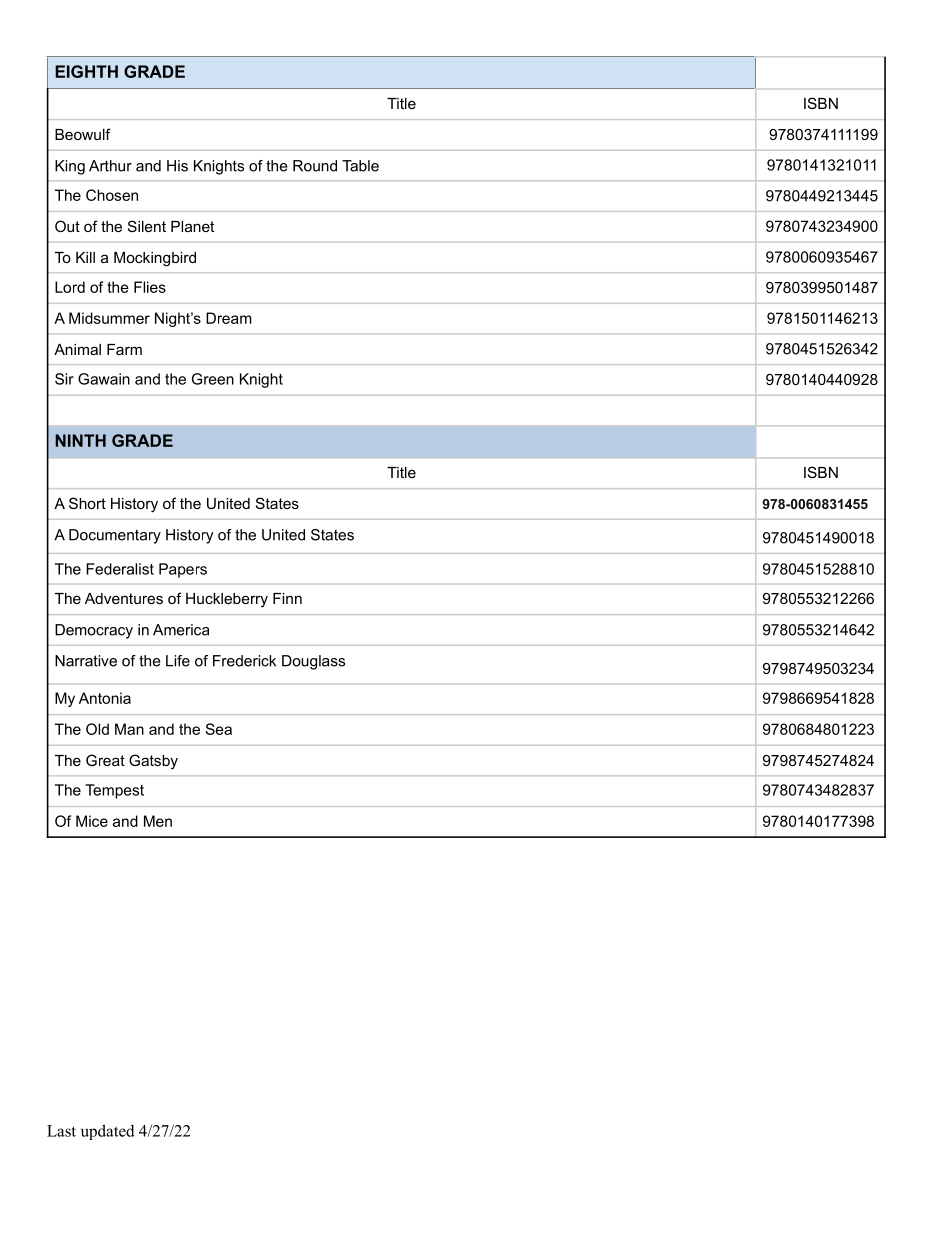 The width and height of the image is (952, 1233). Describe the element at coordinates (61, 1131) in the image. I see `Last` at that location.
